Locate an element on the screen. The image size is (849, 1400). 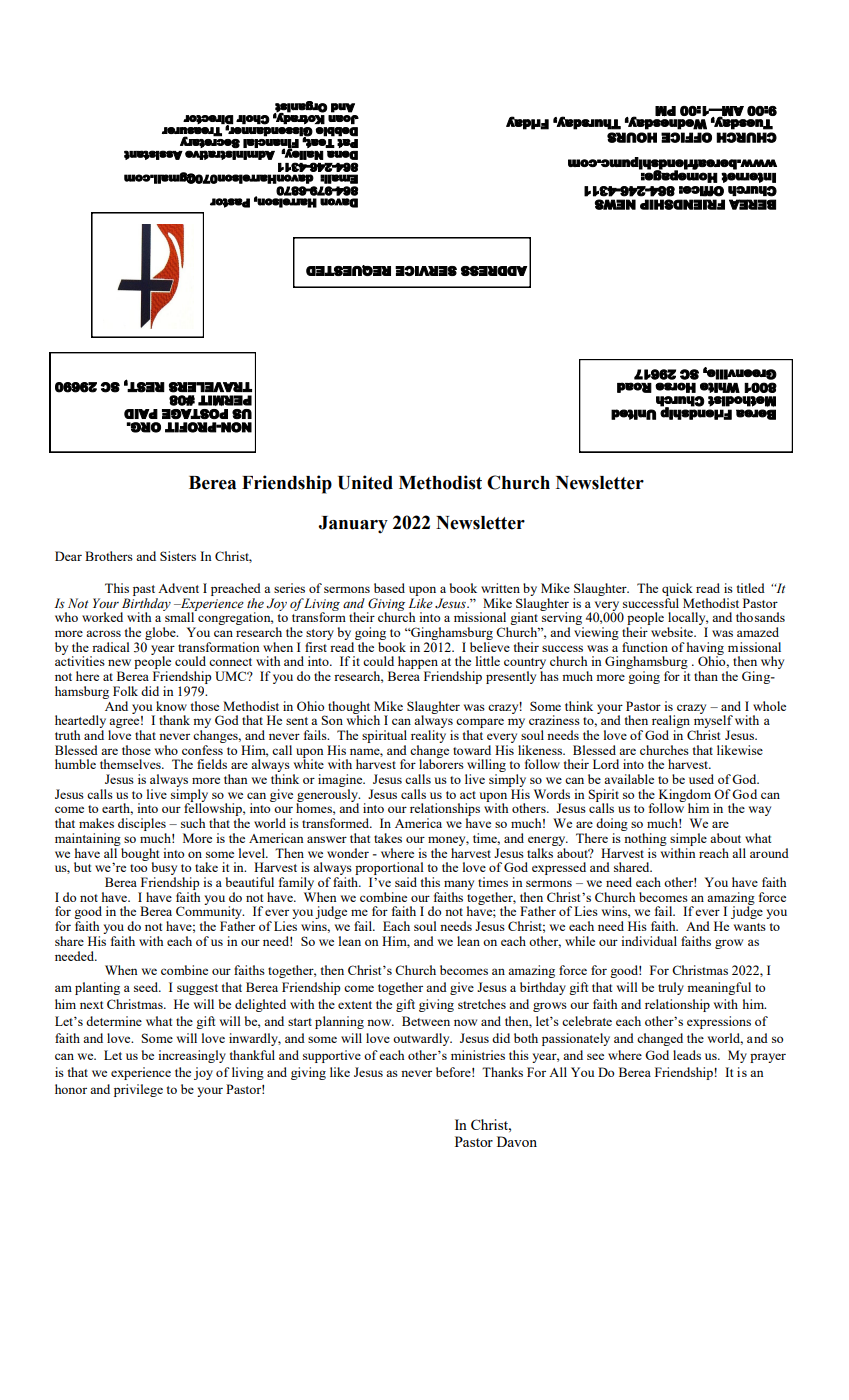
earth is located at coordinates (117, 809).
